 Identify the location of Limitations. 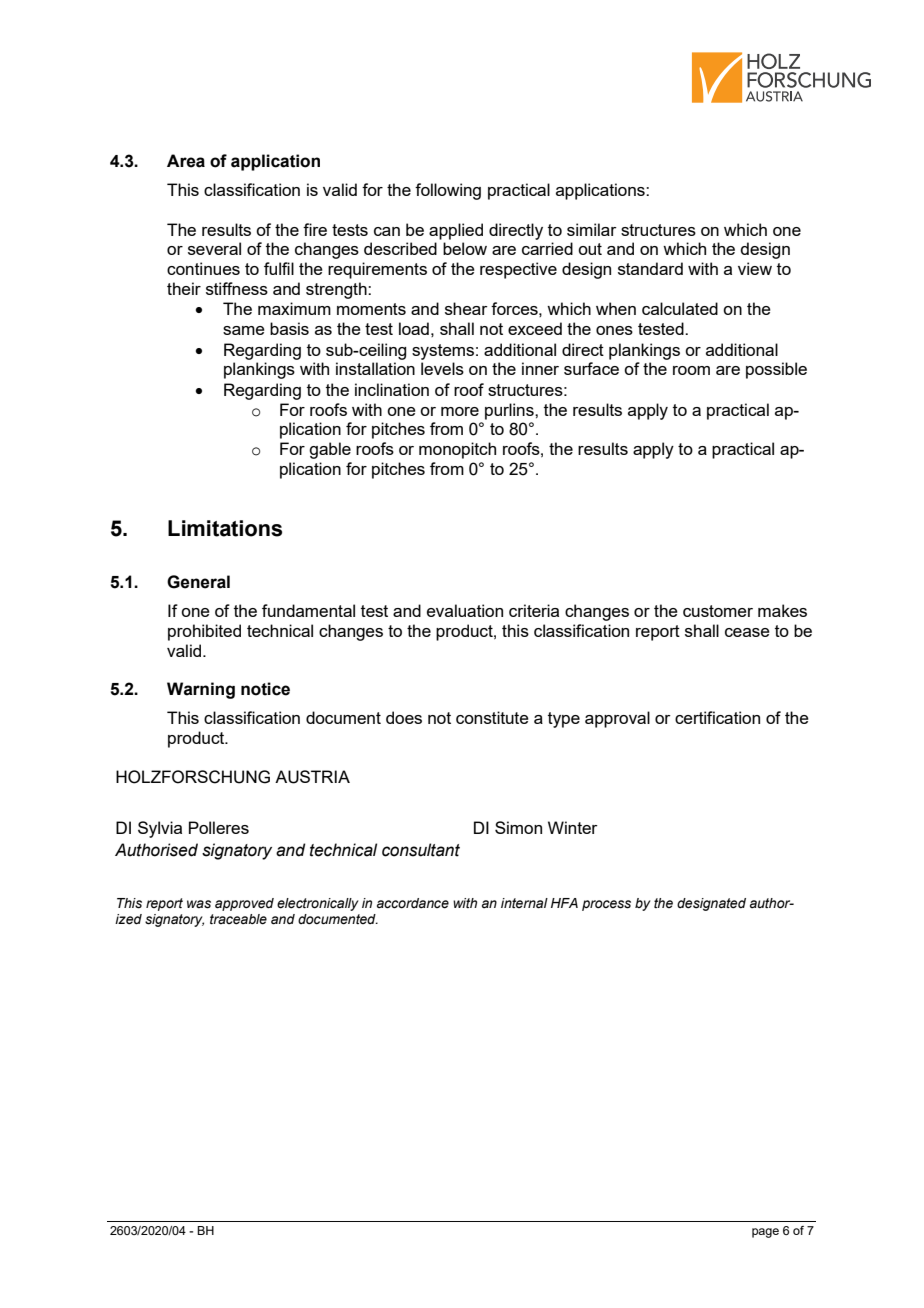
(225, 528).
